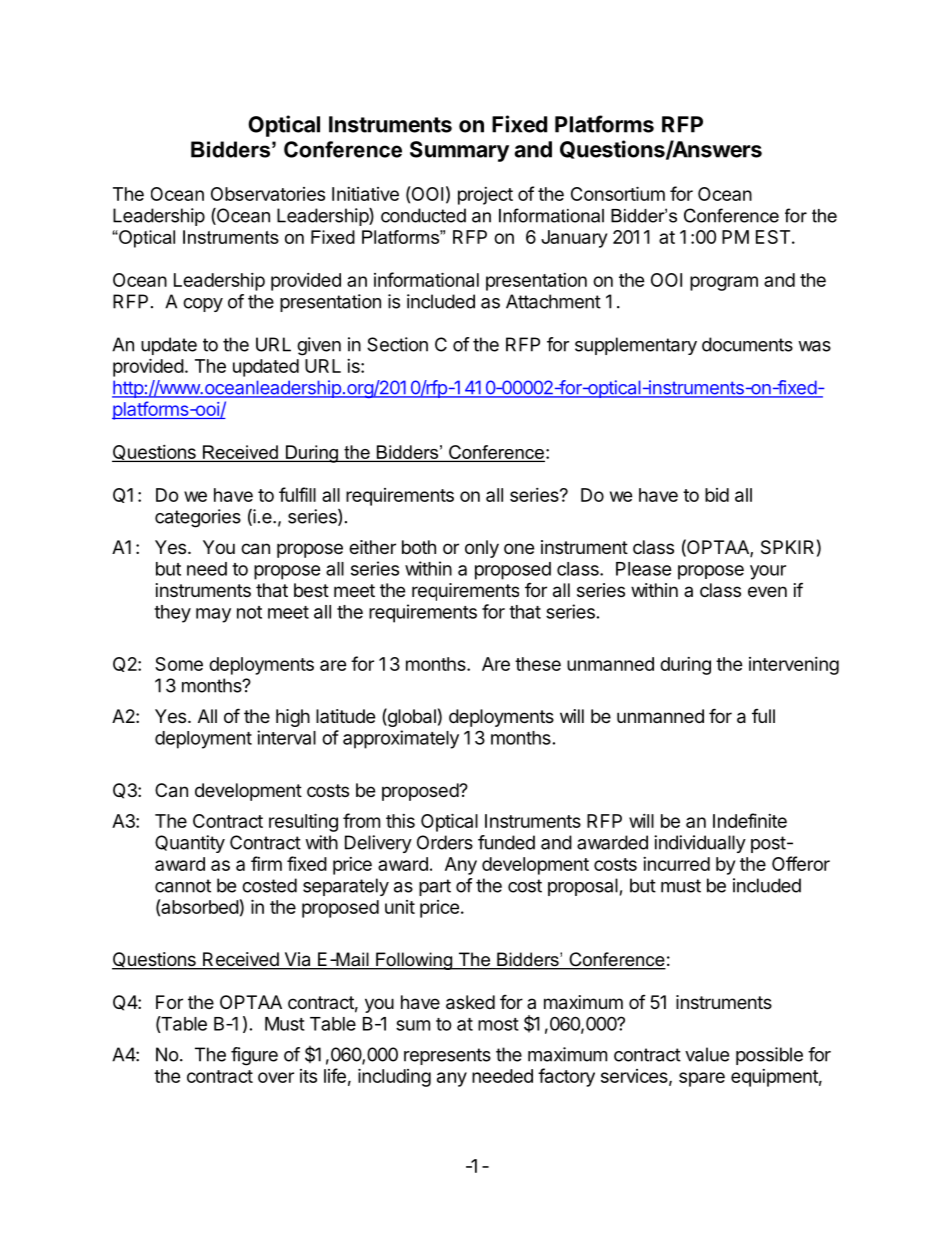  Describe the element at coordinates (498, 1024) in the page. I see `most` at that location.
